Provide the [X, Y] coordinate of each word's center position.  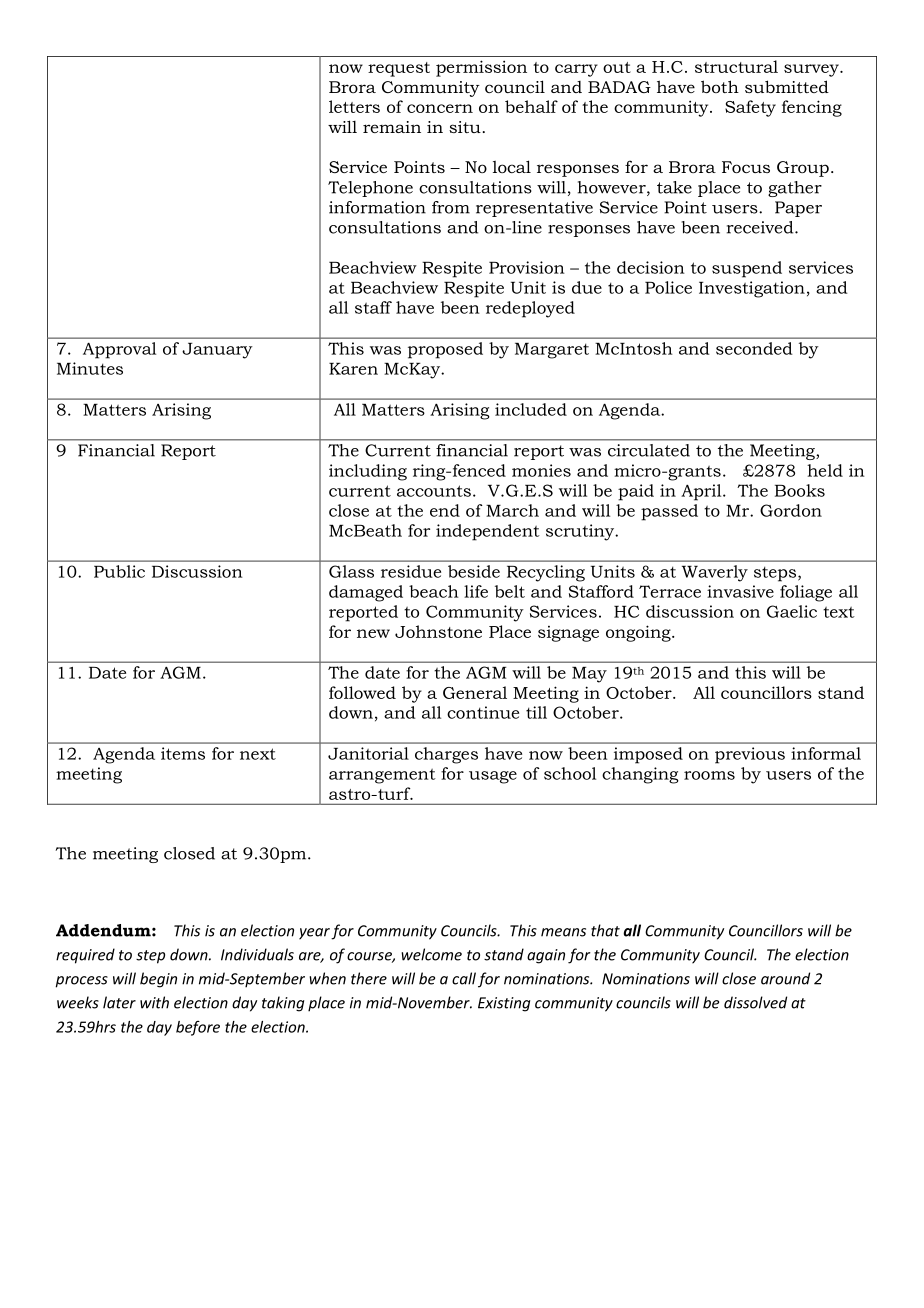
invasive [740, 591]
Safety [750, 108]
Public [119, 571]
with [154, 1002]
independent [488, 532]
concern [440, 108]
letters [354, 106]
